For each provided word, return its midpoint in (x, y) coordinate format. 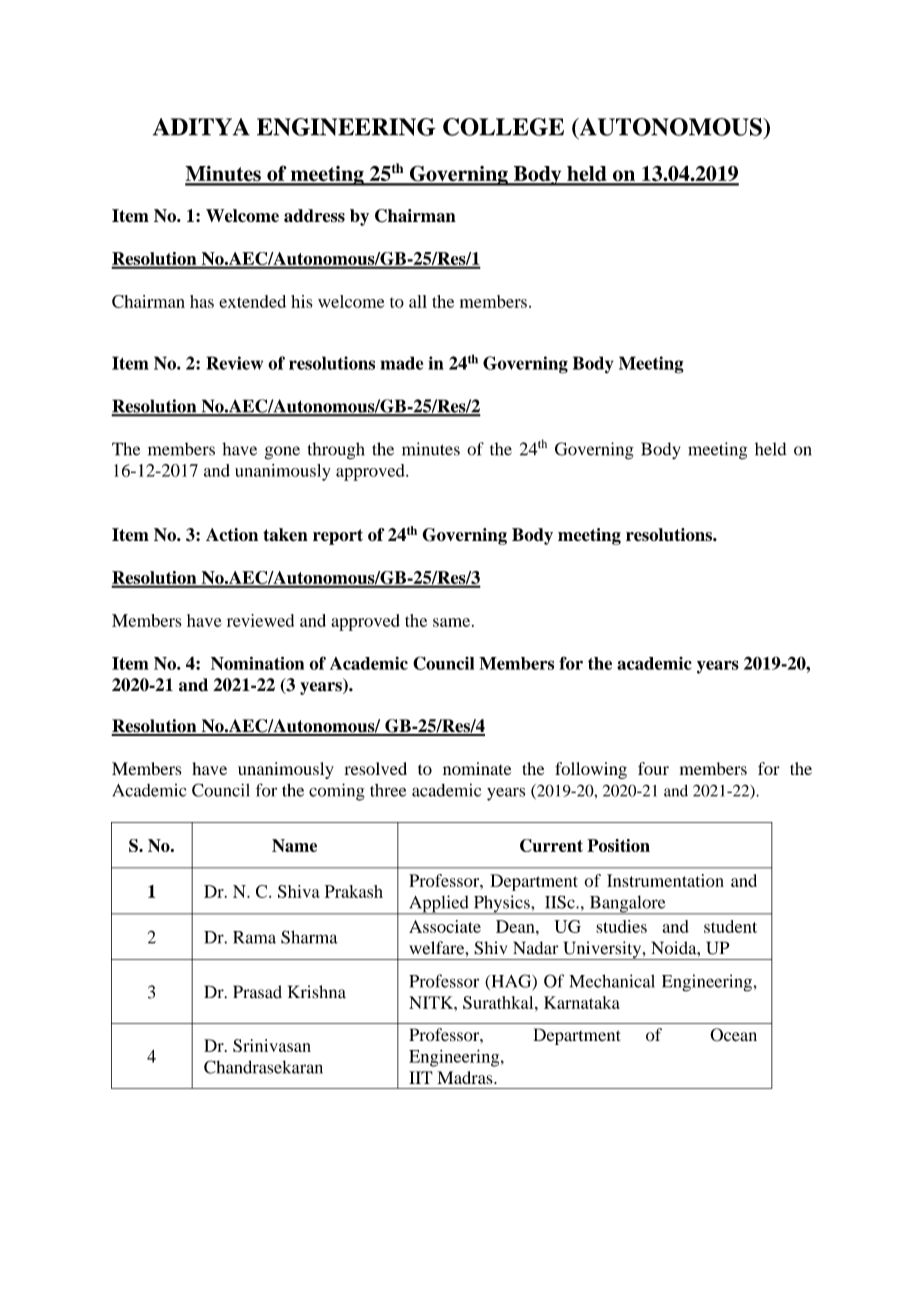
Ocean (733, 1035)
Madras (466, 1077)
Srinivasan (272, 1045)
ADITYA (201, 127)
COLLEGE (503, 127)
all (418, 301)
